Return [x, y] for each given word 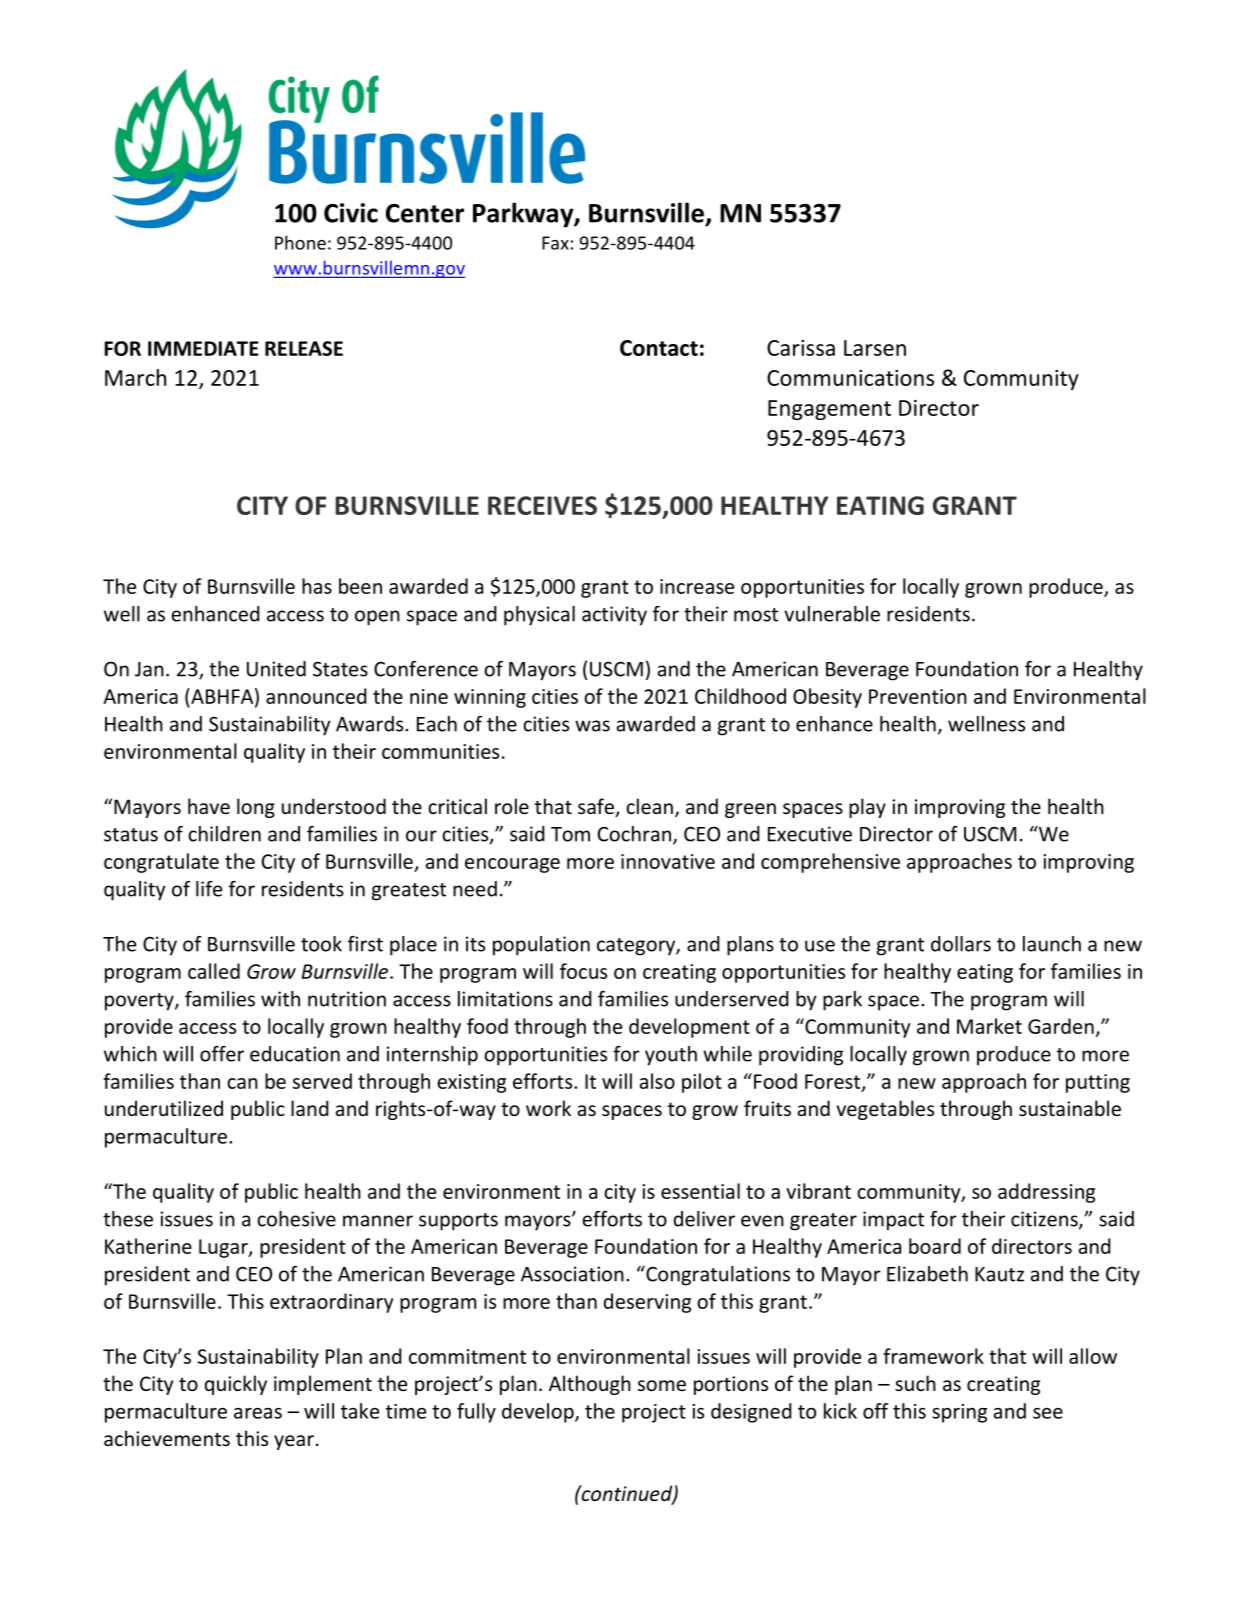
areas [258, 1413]
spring [959, 1413]
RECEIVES [542, 505]
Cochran [634, 834]
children [224, 834]
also [657, 1081]
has [317, 586]
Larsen [875, 348]
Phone [300, 242]
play [867, 808]
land [310, 1108]
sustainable [1070, 1108]
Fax [555, 243]
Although [590, 1385]
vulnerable [832, 614]
